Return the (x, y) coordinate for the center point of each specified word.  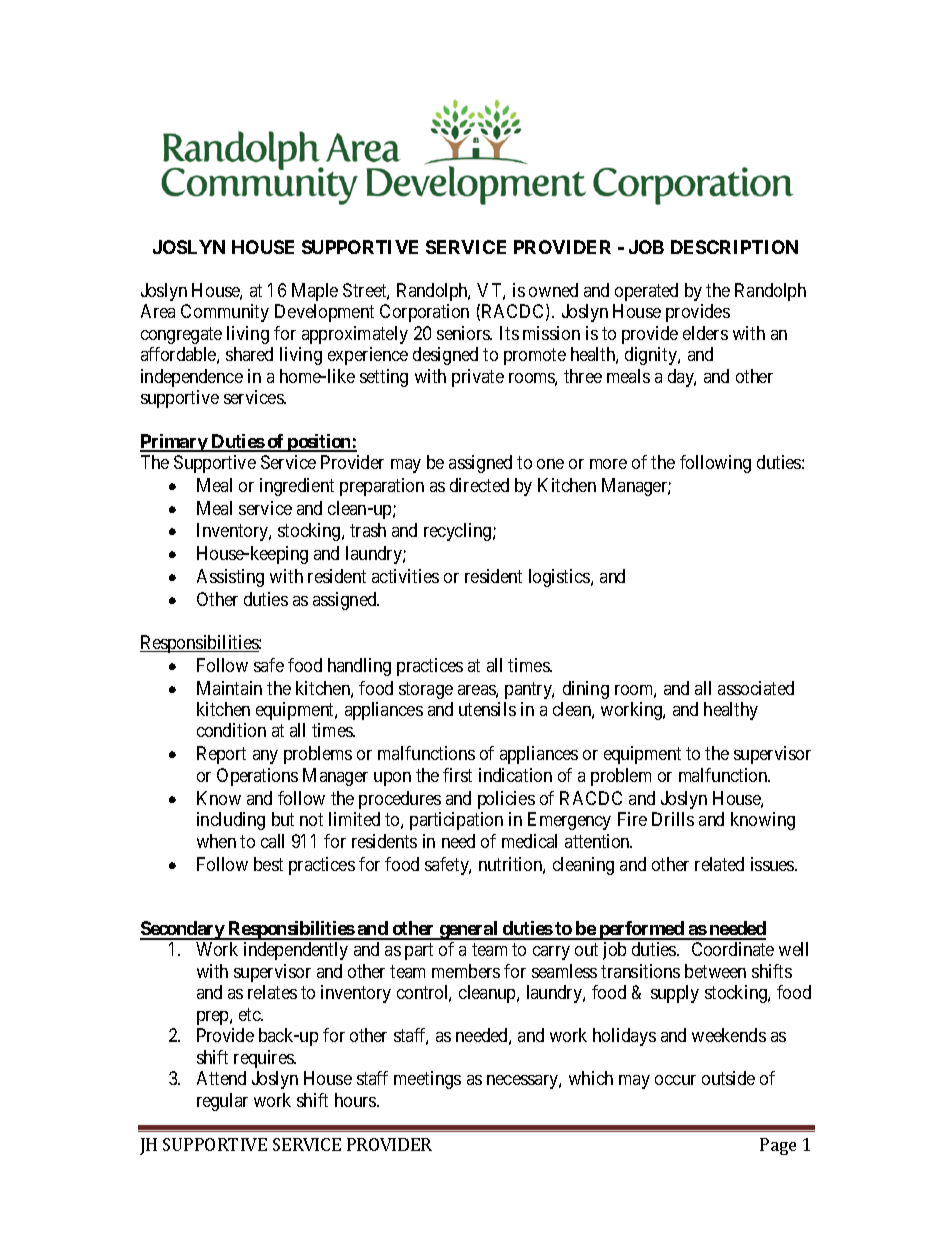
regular (222, 1102)
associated (756, 688)
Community (225, 313)
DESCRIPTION (734, 247)
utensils (487, 709)
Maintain (229, 688)
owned (553, 290)
